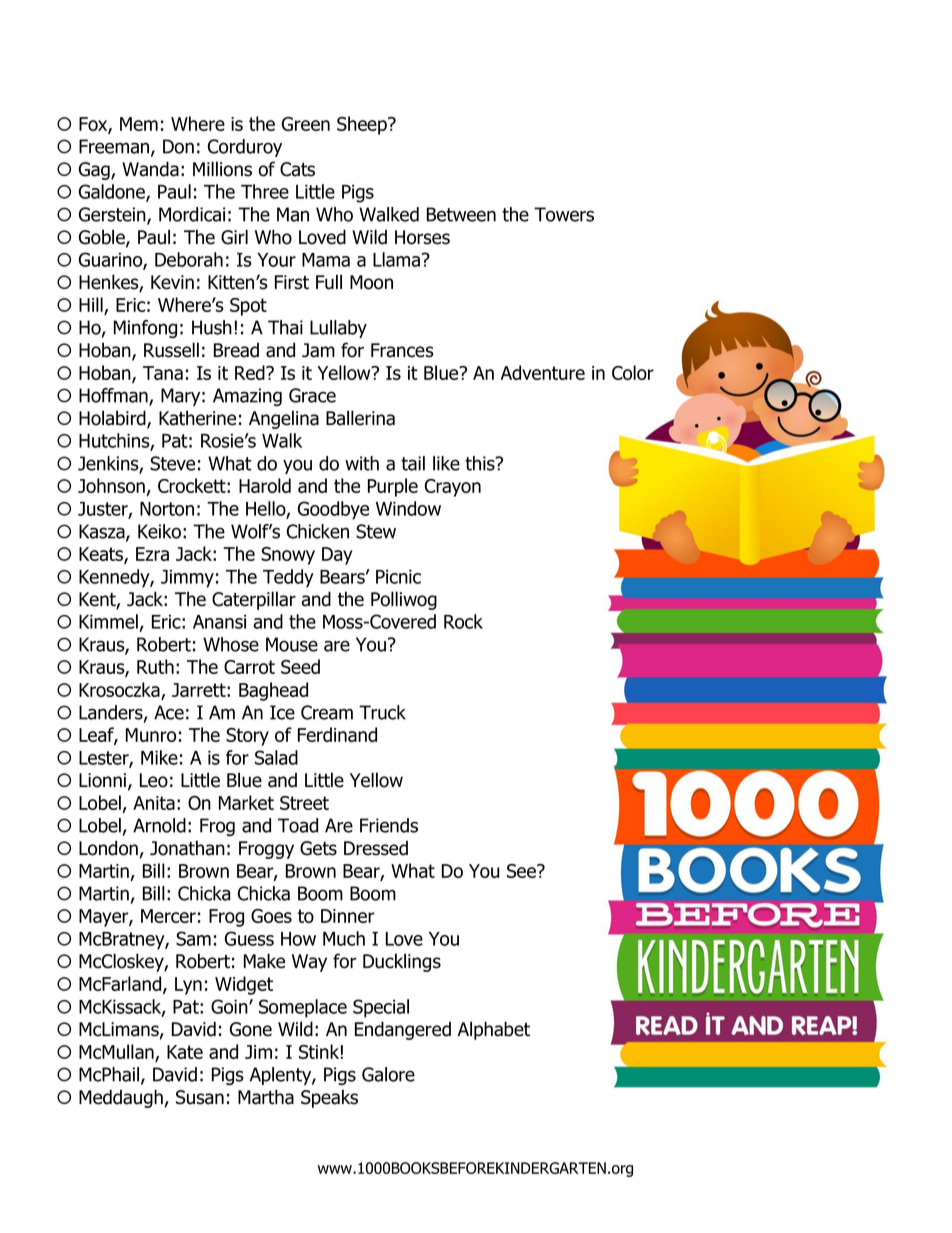 The image size is (952, 1233). What do you see at coordinates (408, 508) in the document?
I see `Window` at bounding box center [408, 508].
